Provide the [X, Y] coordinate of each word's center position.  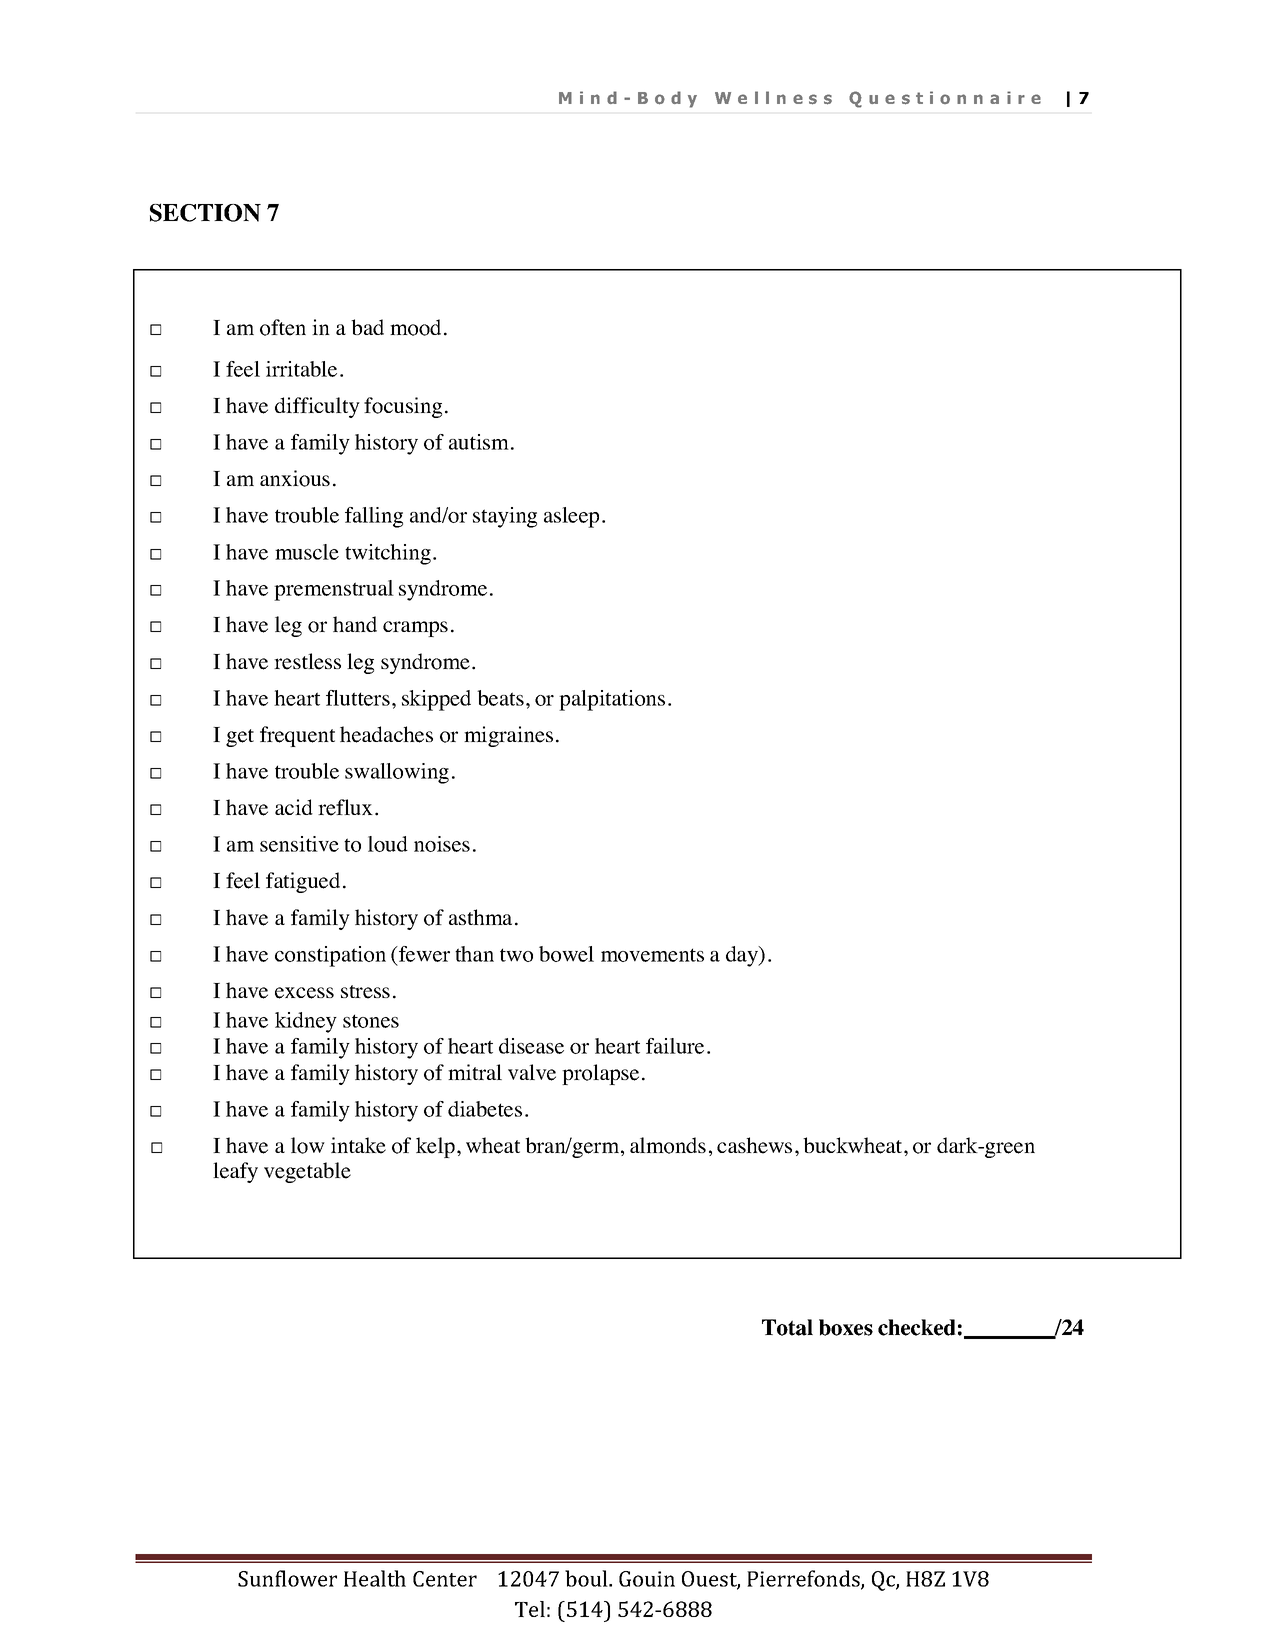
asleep [571, 517]
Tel [530, 1609]
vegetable [307, 1172]
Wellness [773, 98]
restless [307, 661]
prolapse [600, 1074]
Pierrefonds [804, 1579]
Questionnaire [945, 99]
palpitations [612, 700]
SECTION [205, 212]
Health [375, 1578]
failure [675, 1046]
